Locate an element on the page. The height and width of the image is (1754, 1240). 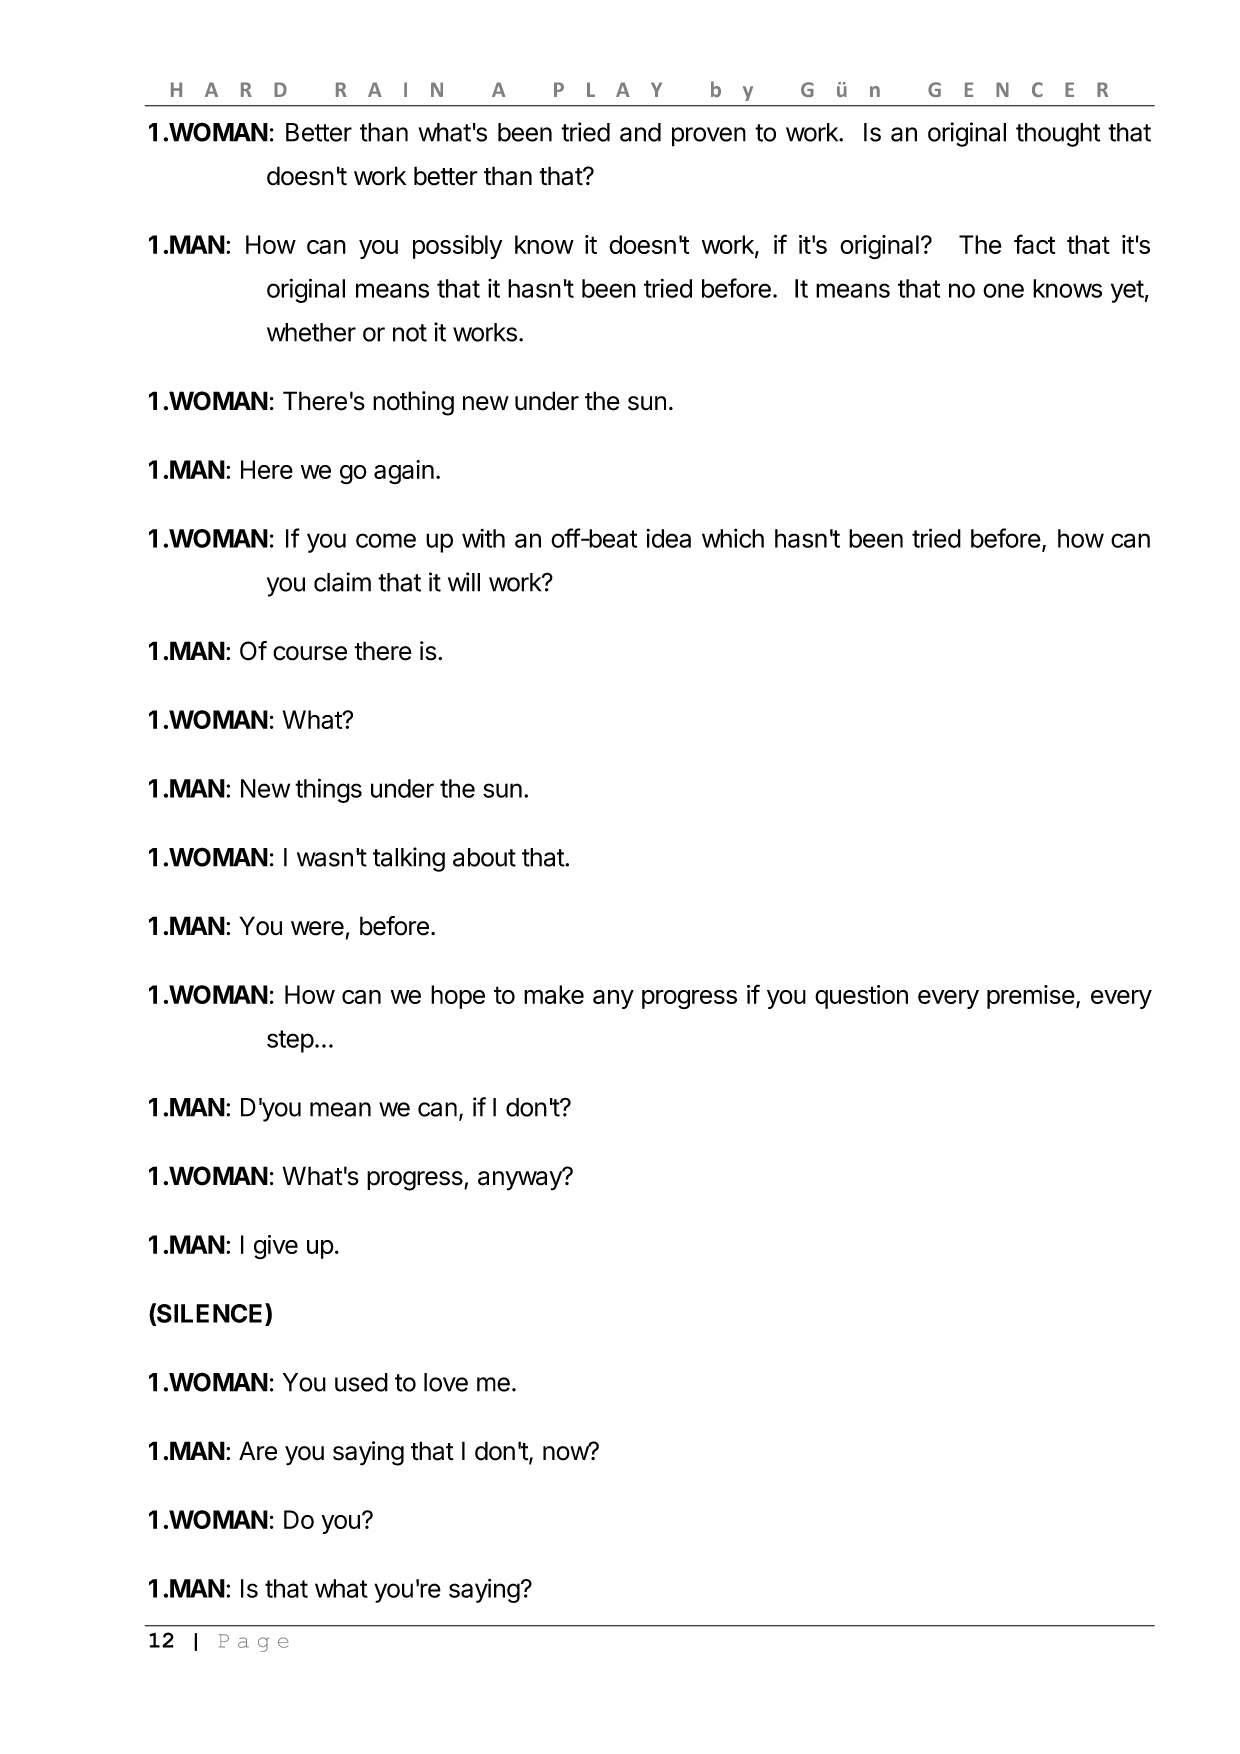
used is located at coordinates (361, 1382).
